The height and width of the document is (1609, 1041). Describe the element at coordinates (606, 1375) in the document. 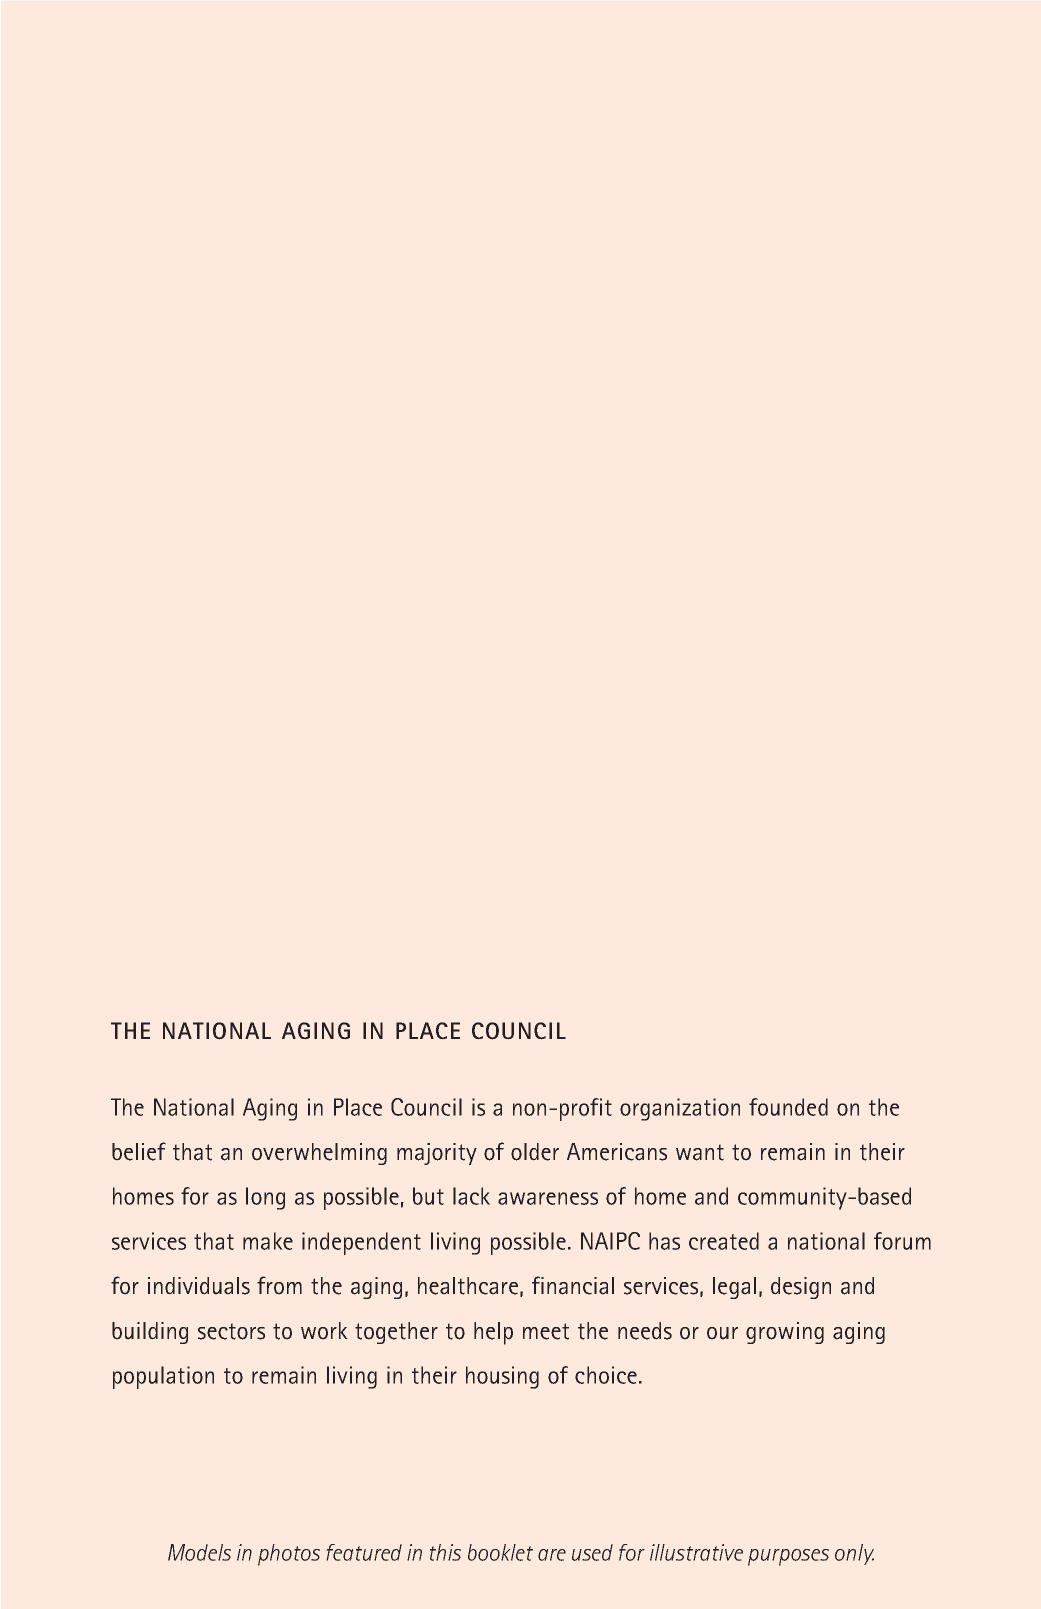

I see `choice` at that location.
